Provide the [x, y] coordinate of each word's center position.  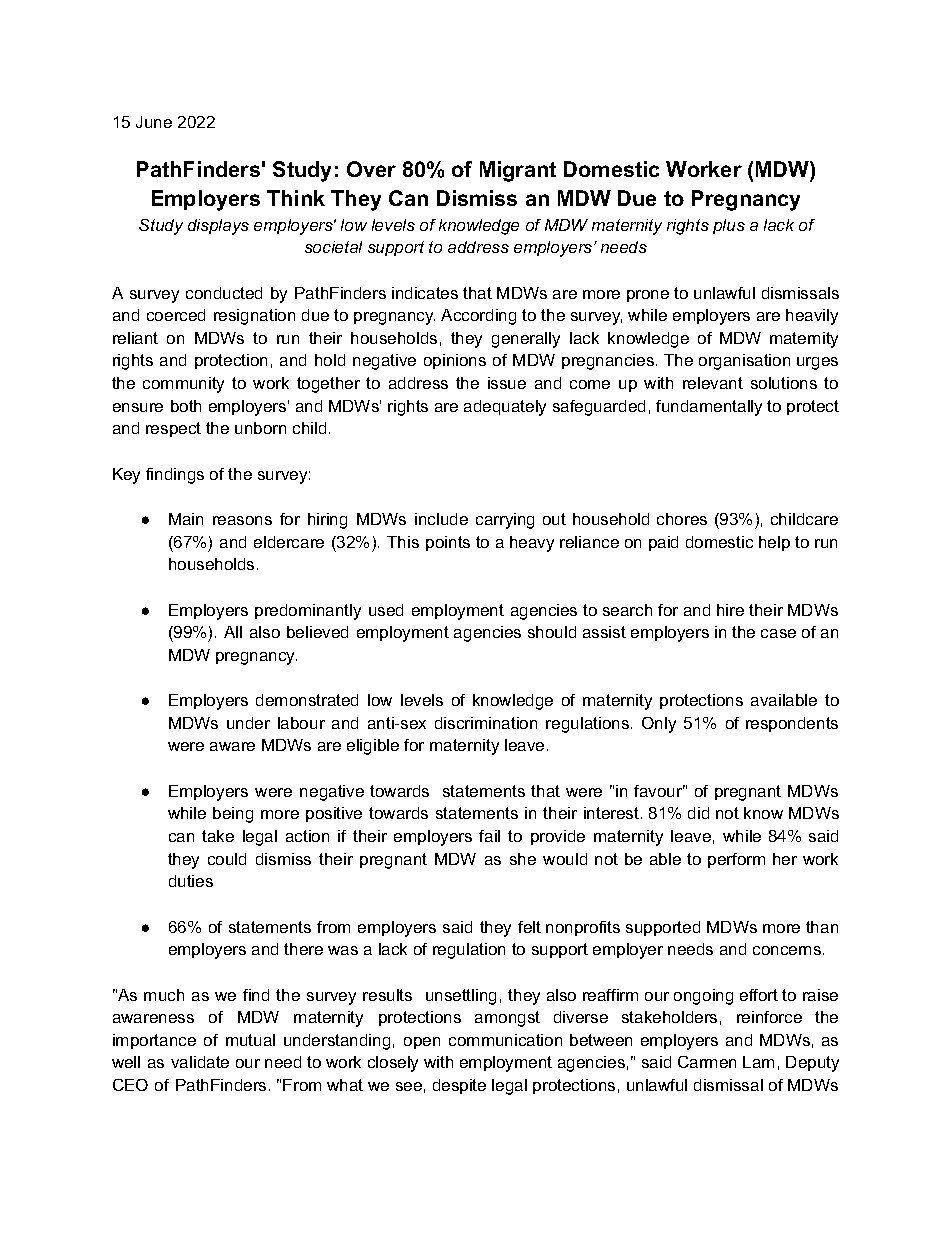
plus [729, 226]
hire [730, 610]
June [154, 122]
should [552, 632]
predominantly [308, 612]
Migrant [518, 171]
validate [200, 1062]
